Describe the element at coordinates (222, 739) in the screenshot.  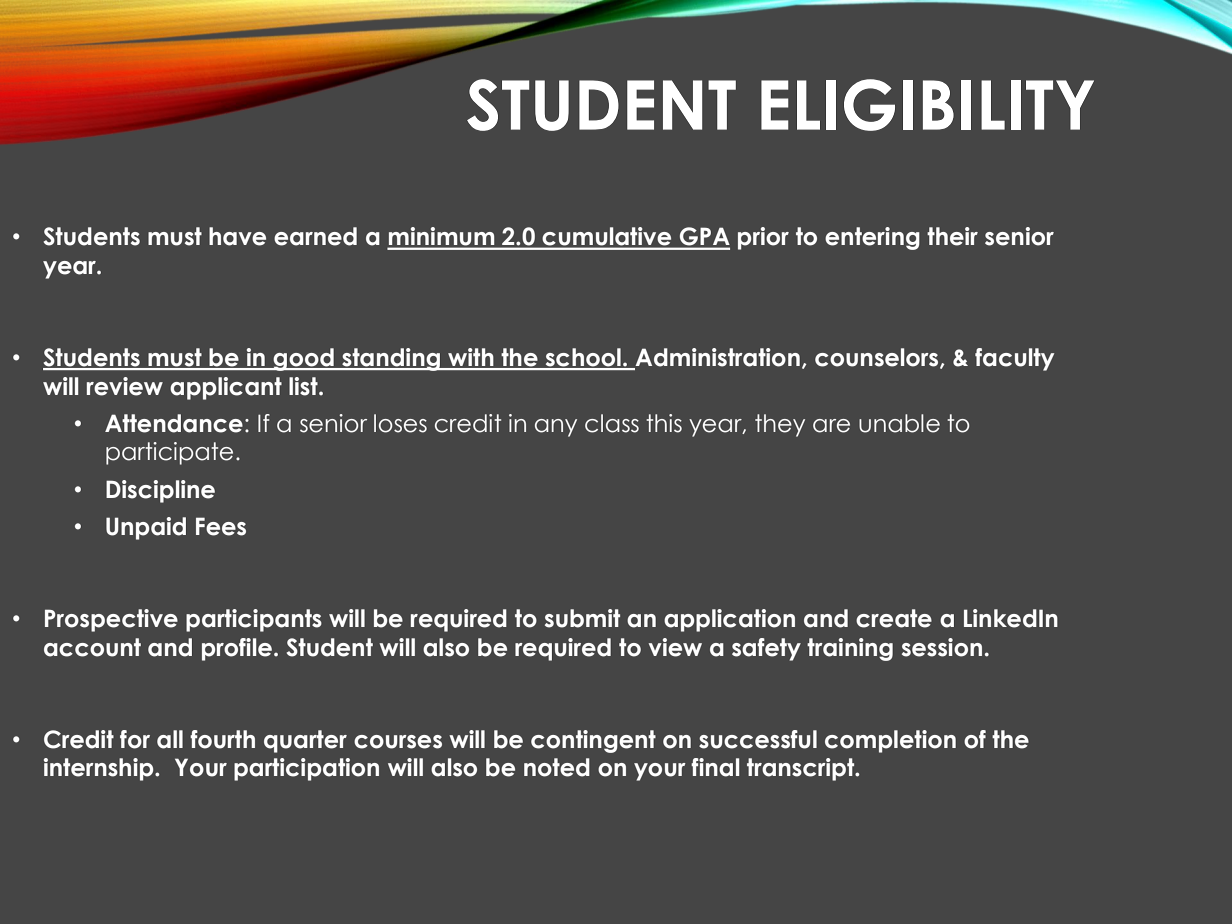
I see `fourth` at that location.
